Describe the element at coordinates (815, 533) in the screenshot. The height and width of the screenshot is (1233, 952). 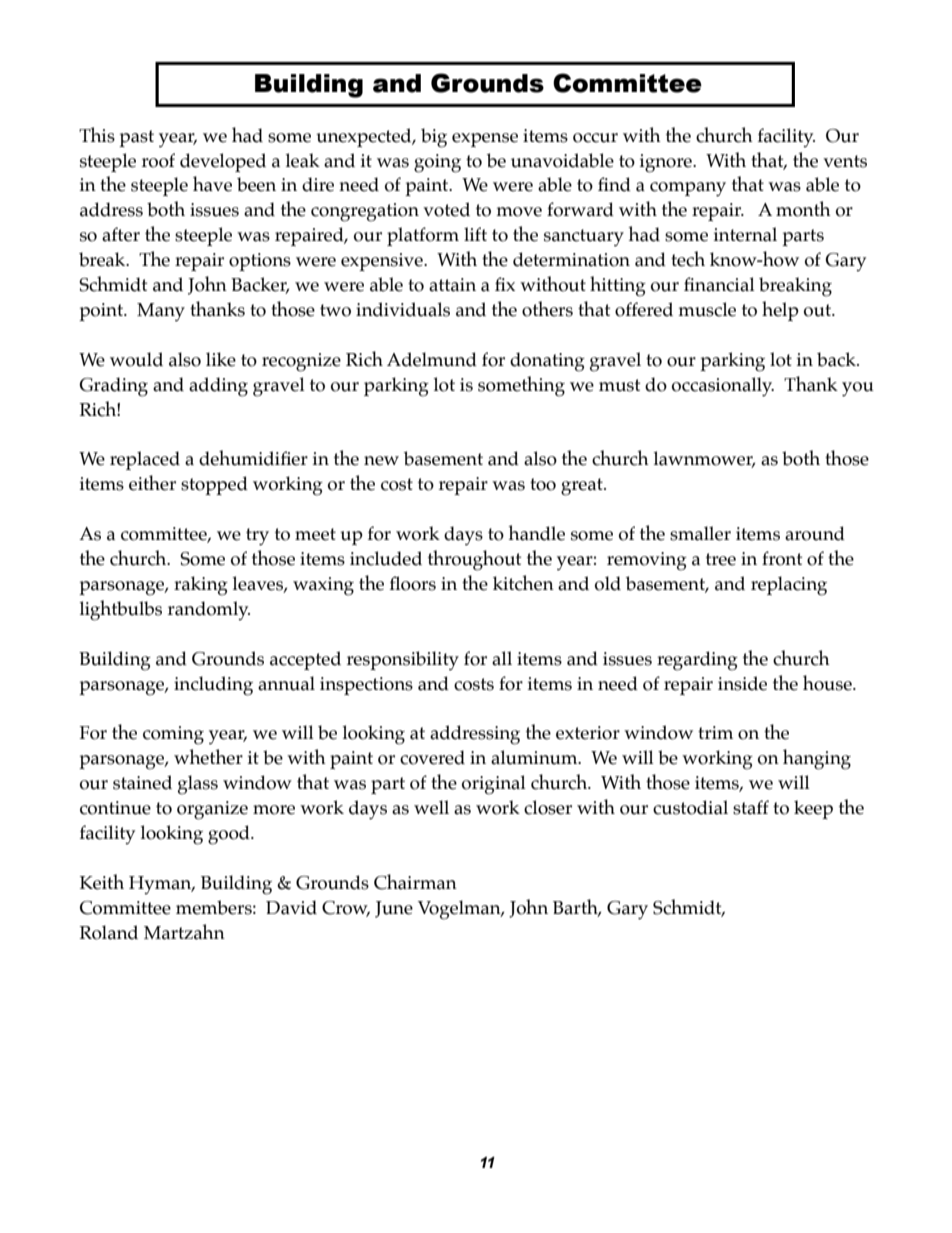
I see `around` at that location.
